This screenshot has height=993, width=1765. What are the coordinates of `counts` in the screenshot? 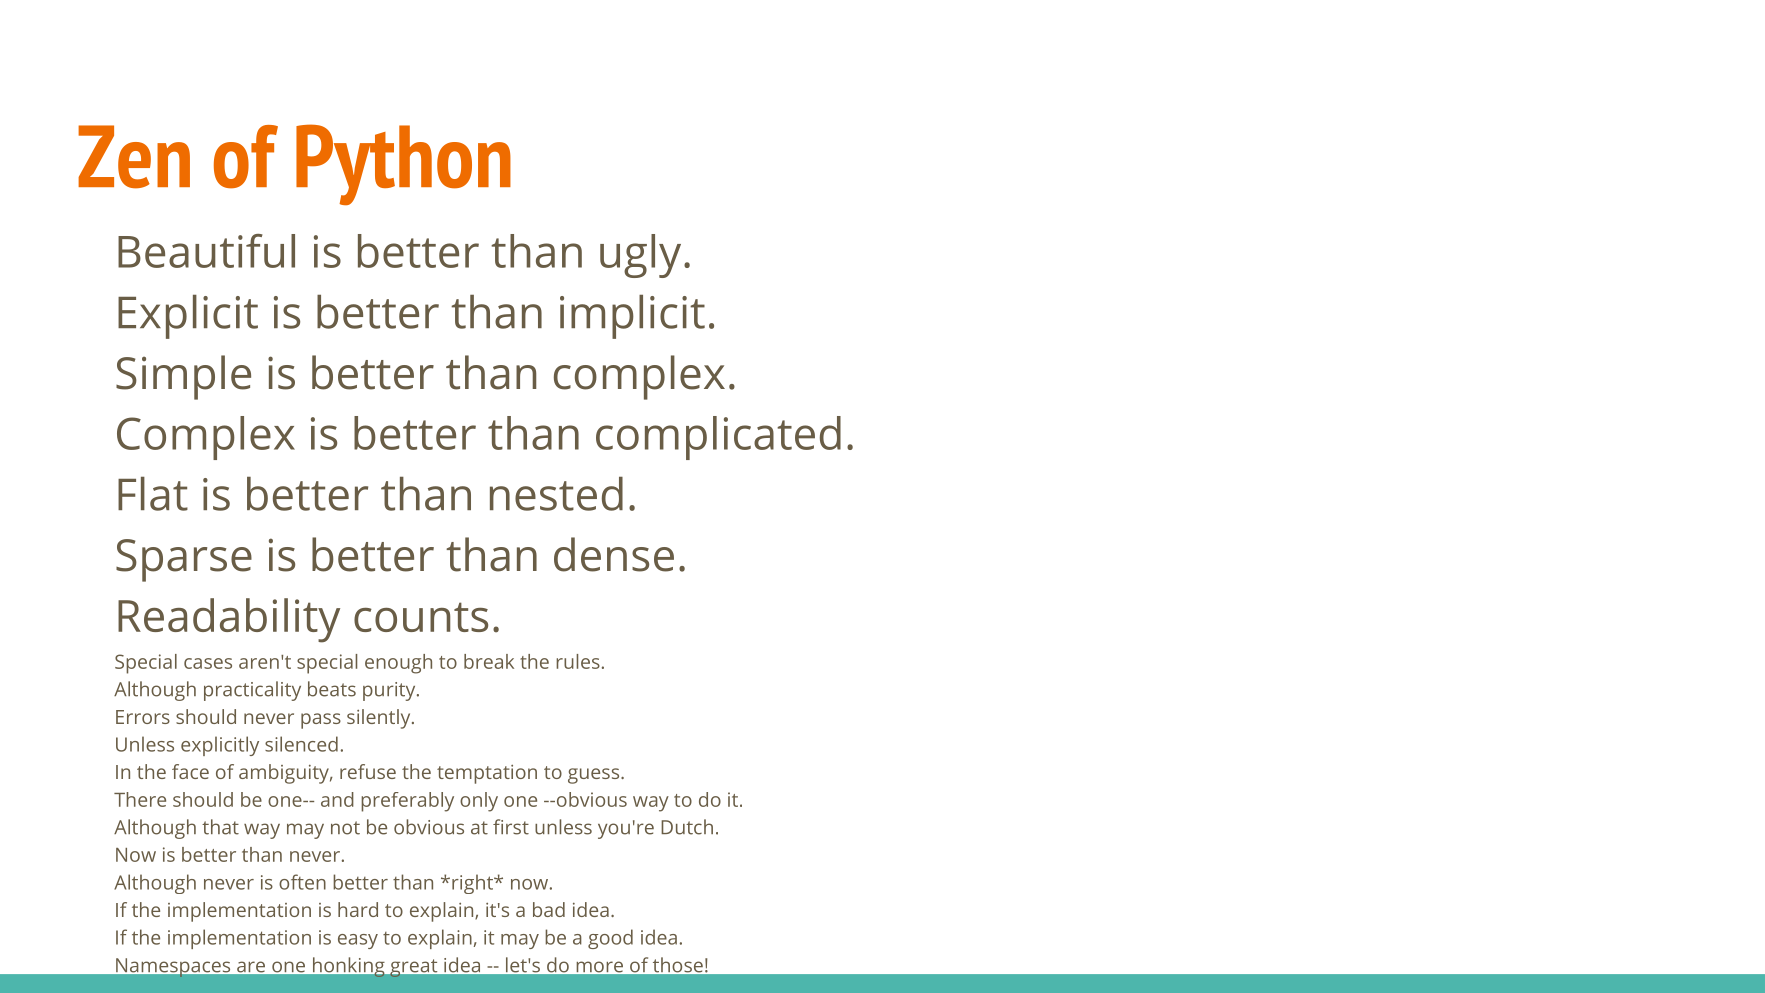 It's located at (421, 617).
